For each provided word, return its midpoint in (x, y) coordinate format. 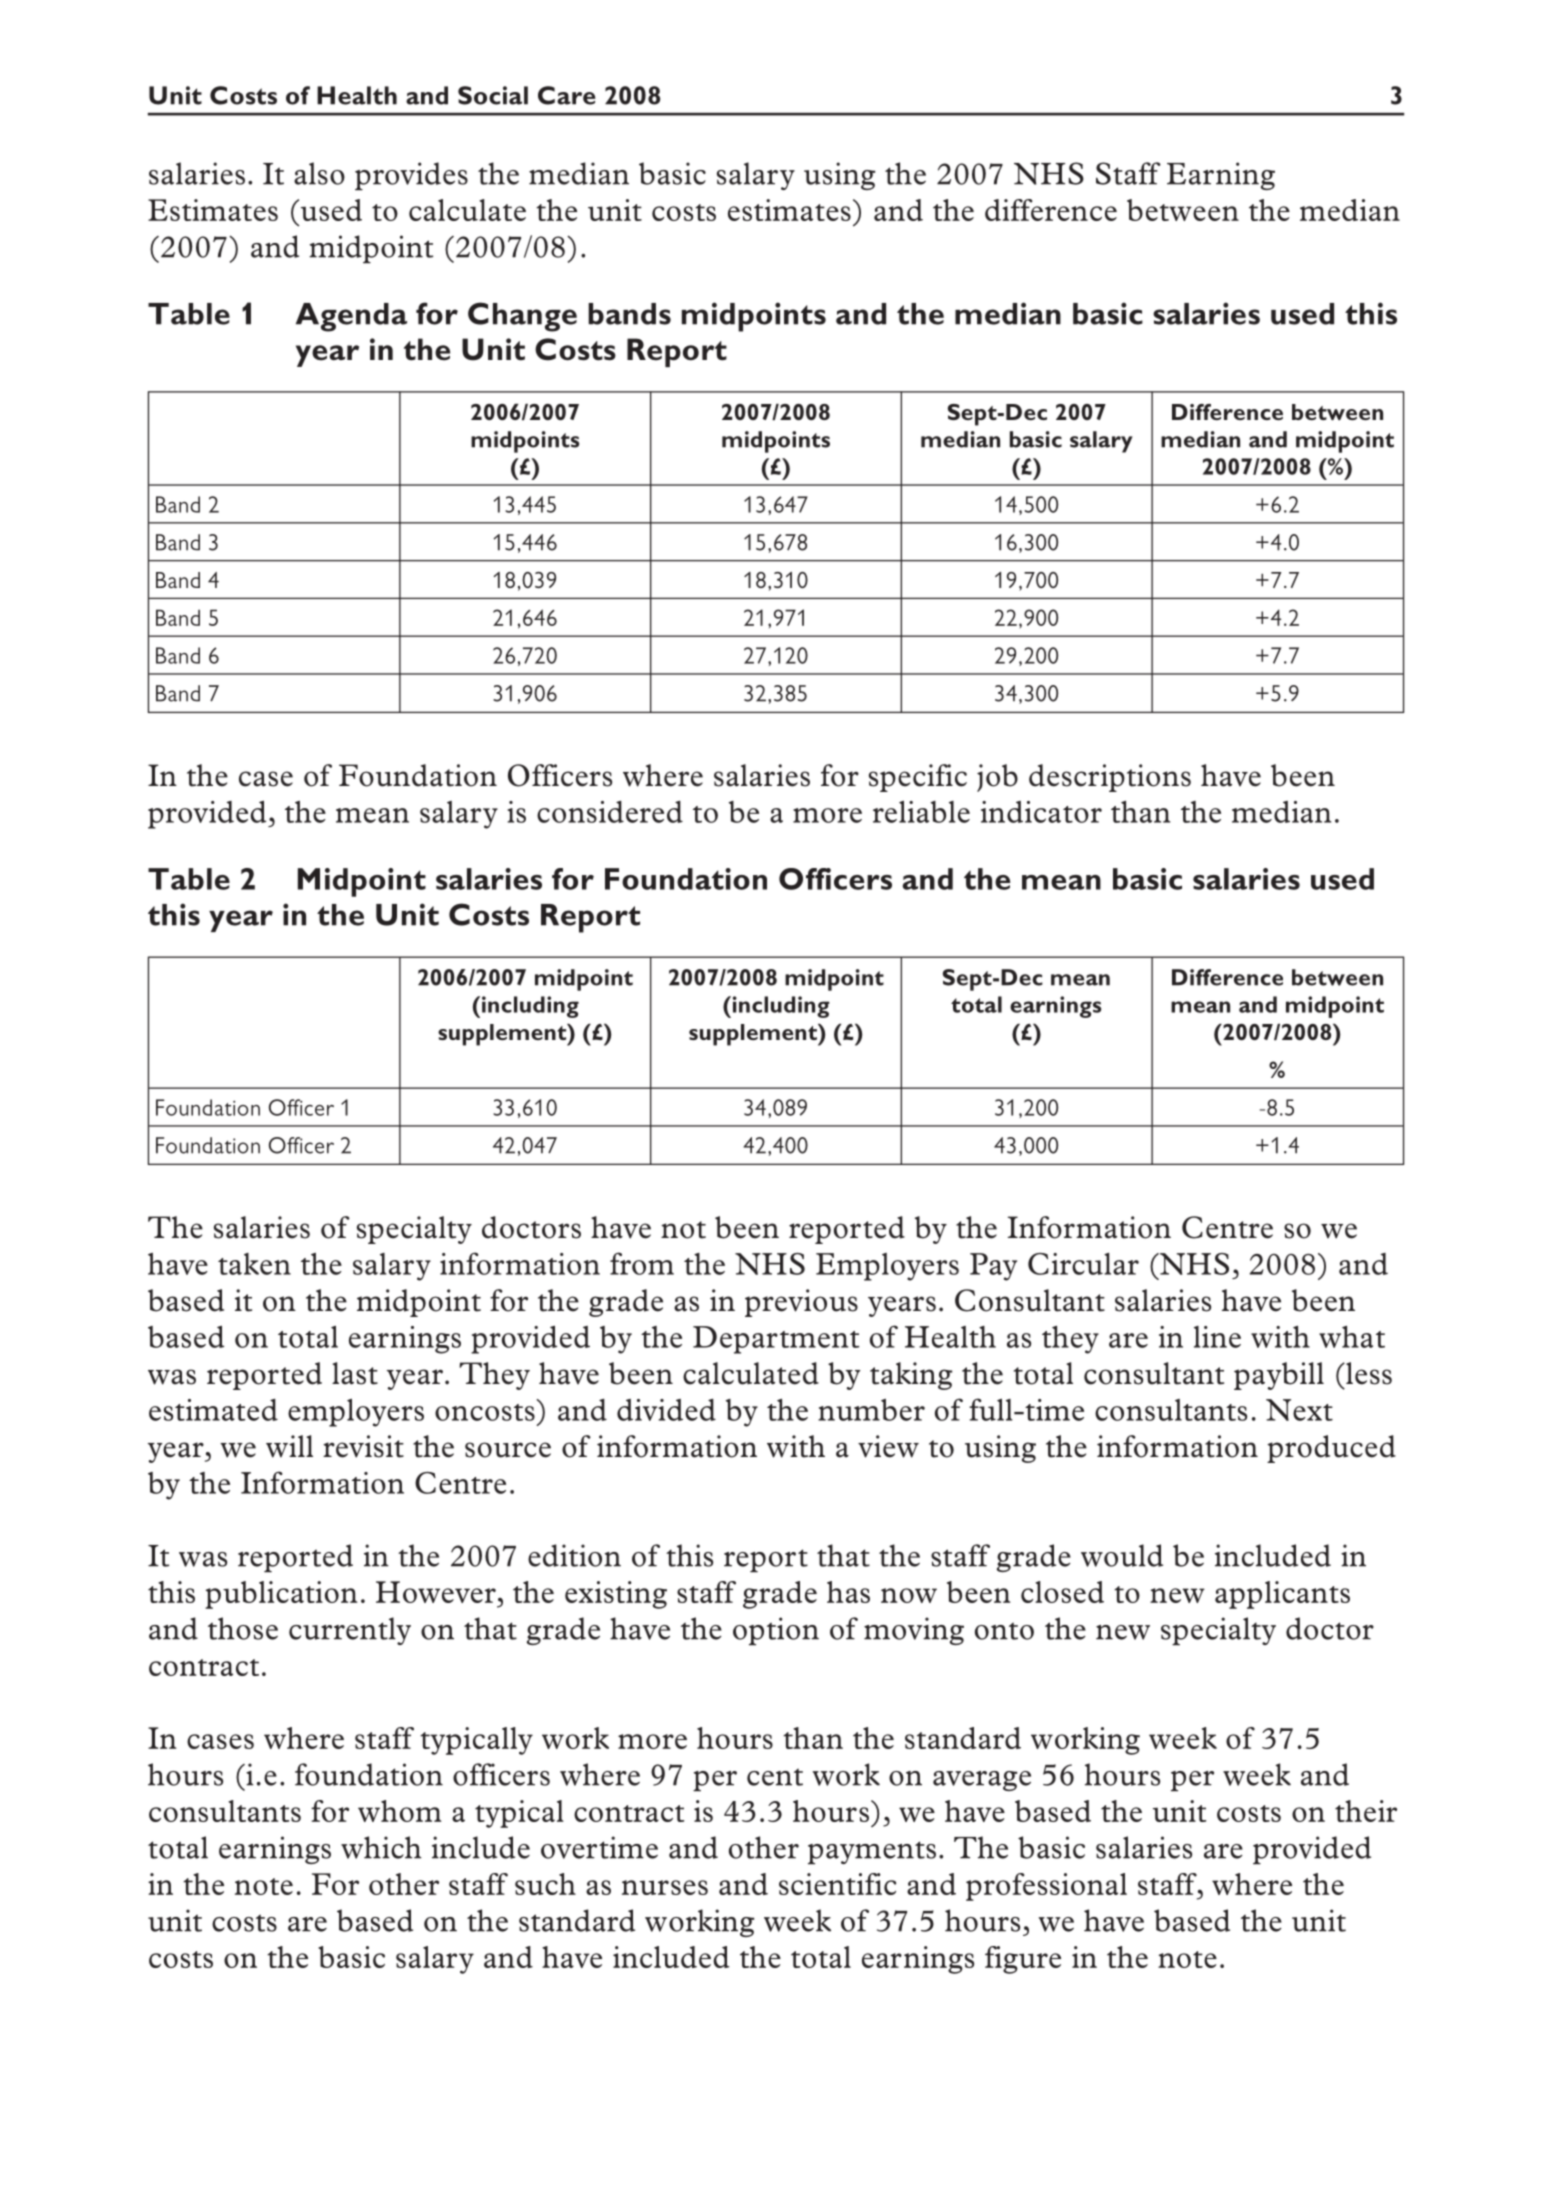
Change (522, 317)
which (381, 1847)
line (1217, 1337)
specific (918, 778)
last (355, 1373)
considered (610, 812)
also (319, 173)
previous (801, 1303)
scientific (837, 1884)
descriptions (1110, 778)
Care (567, 95)
